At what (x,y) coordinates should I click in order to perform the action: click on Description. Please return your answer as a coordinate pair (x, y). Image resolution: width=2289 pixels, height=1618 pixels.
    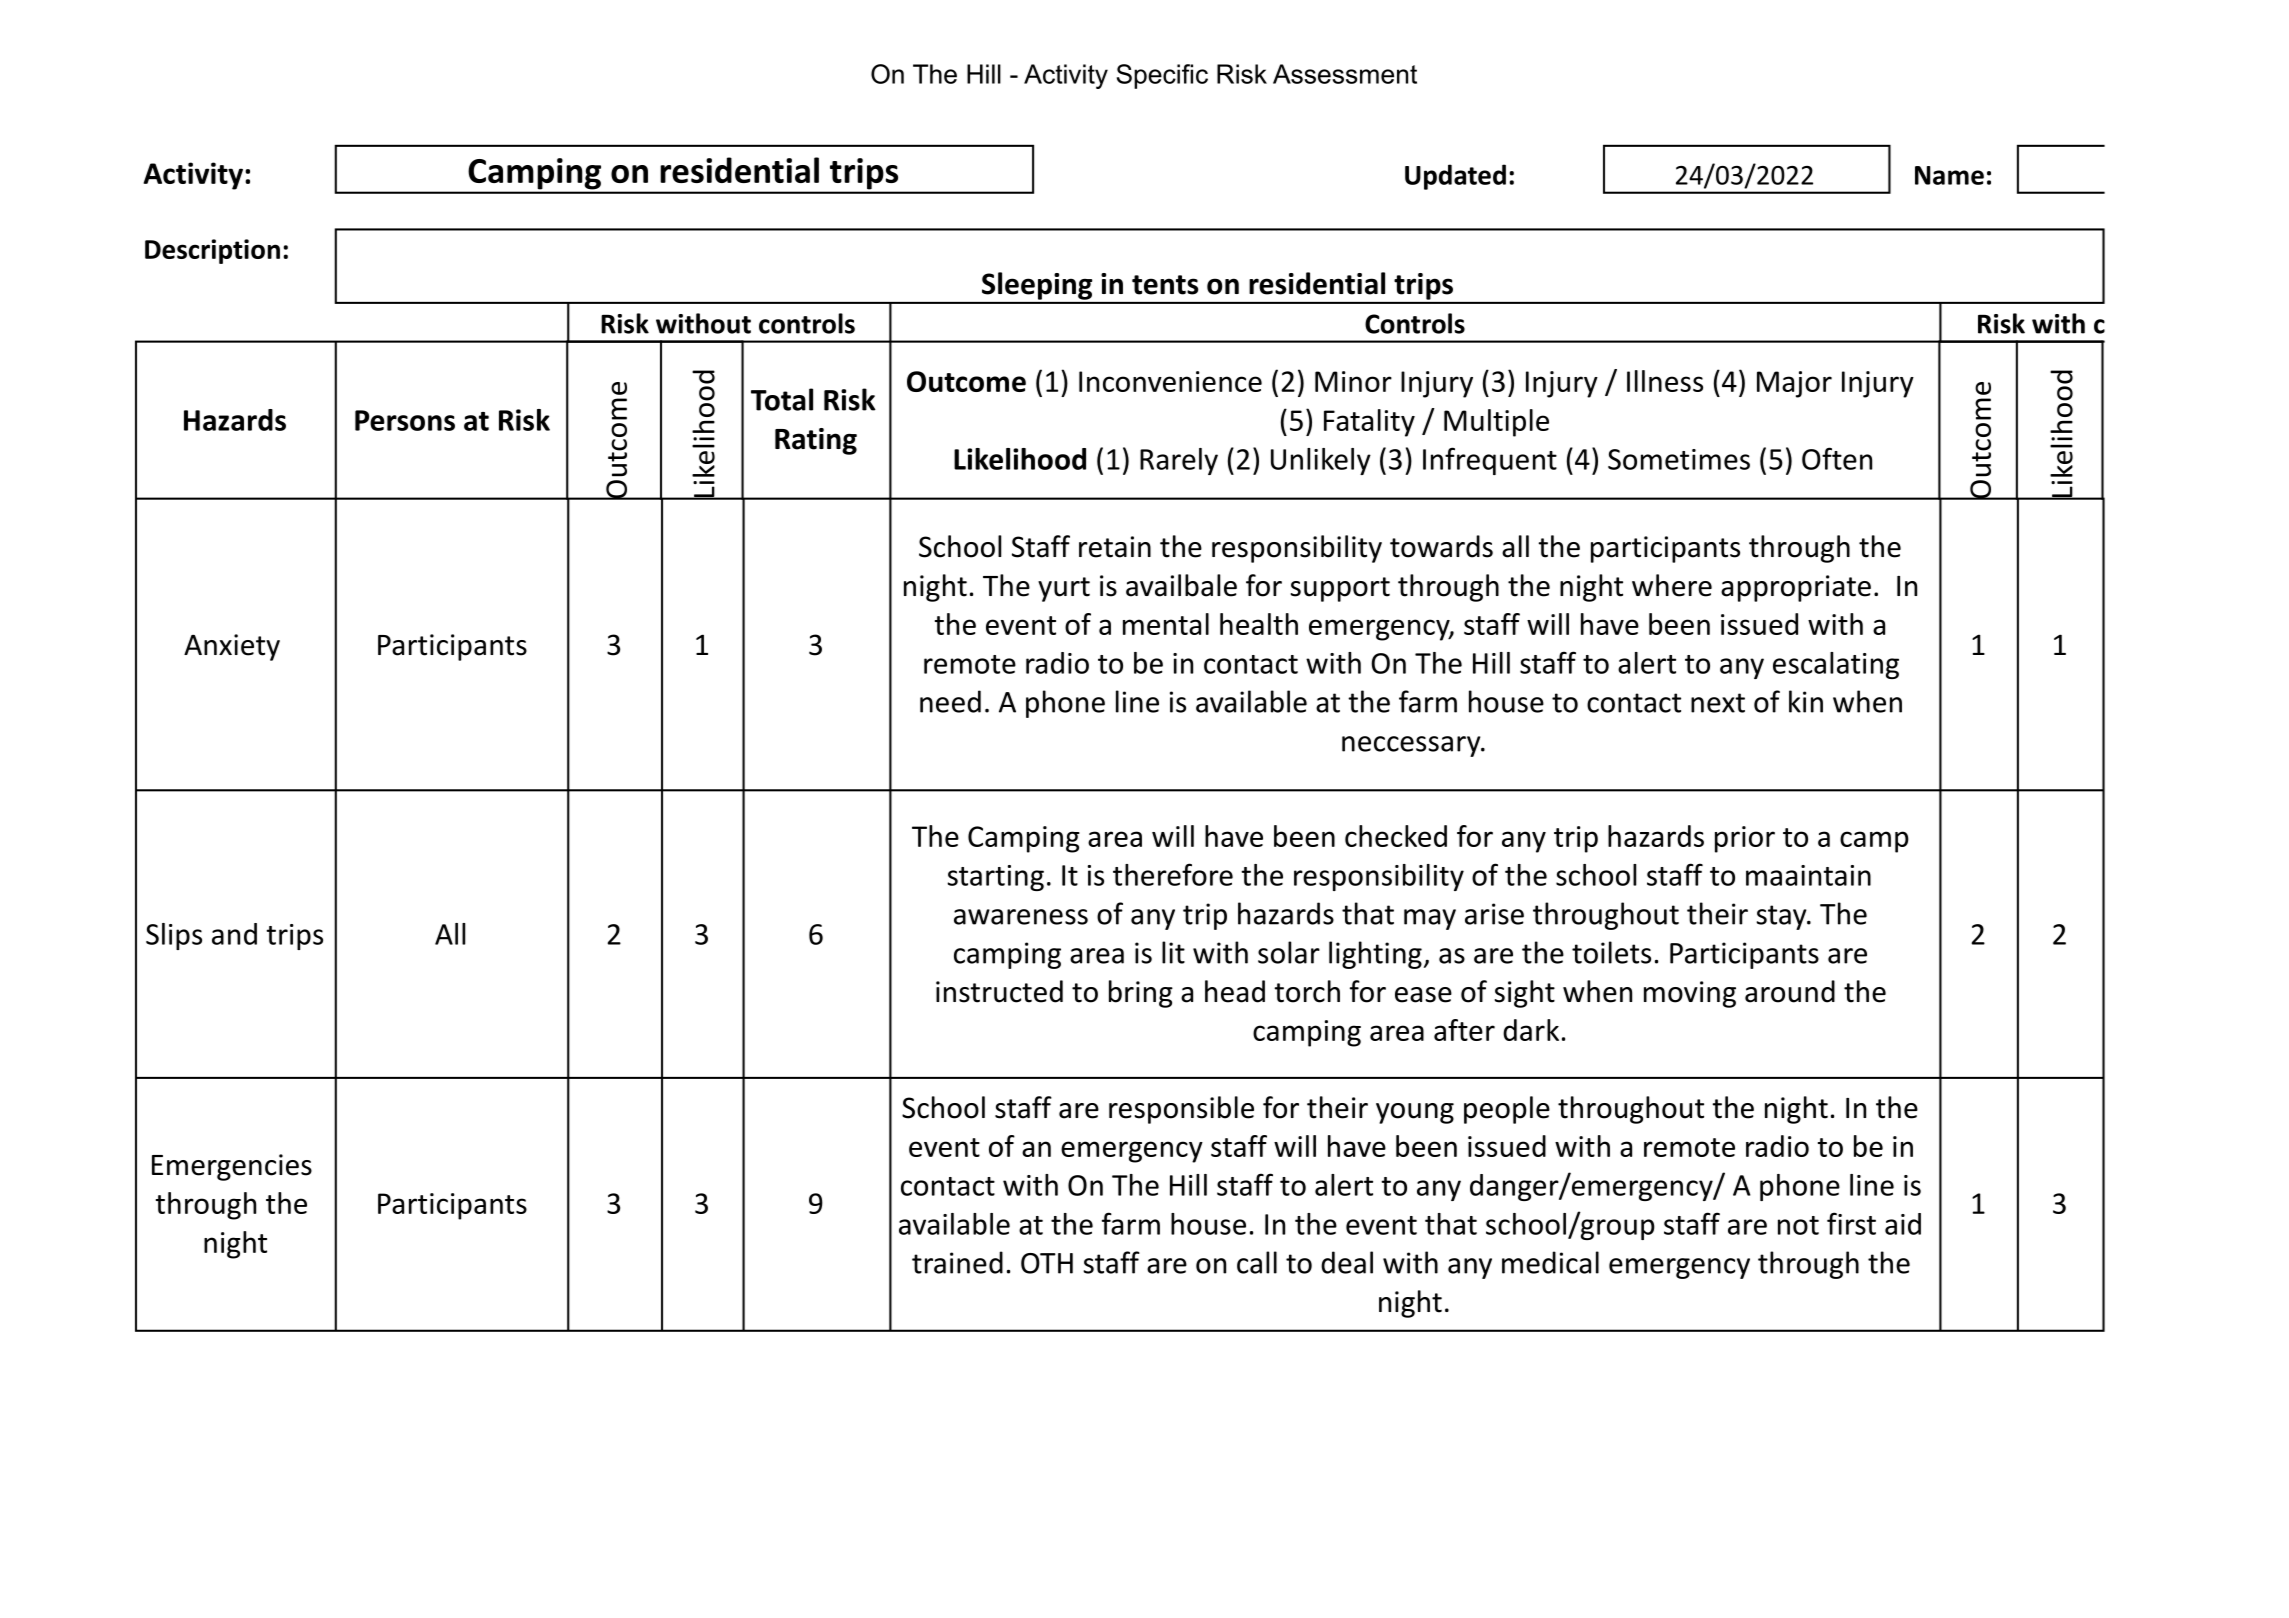
    Looking at the image, I should click on (212, 251).
